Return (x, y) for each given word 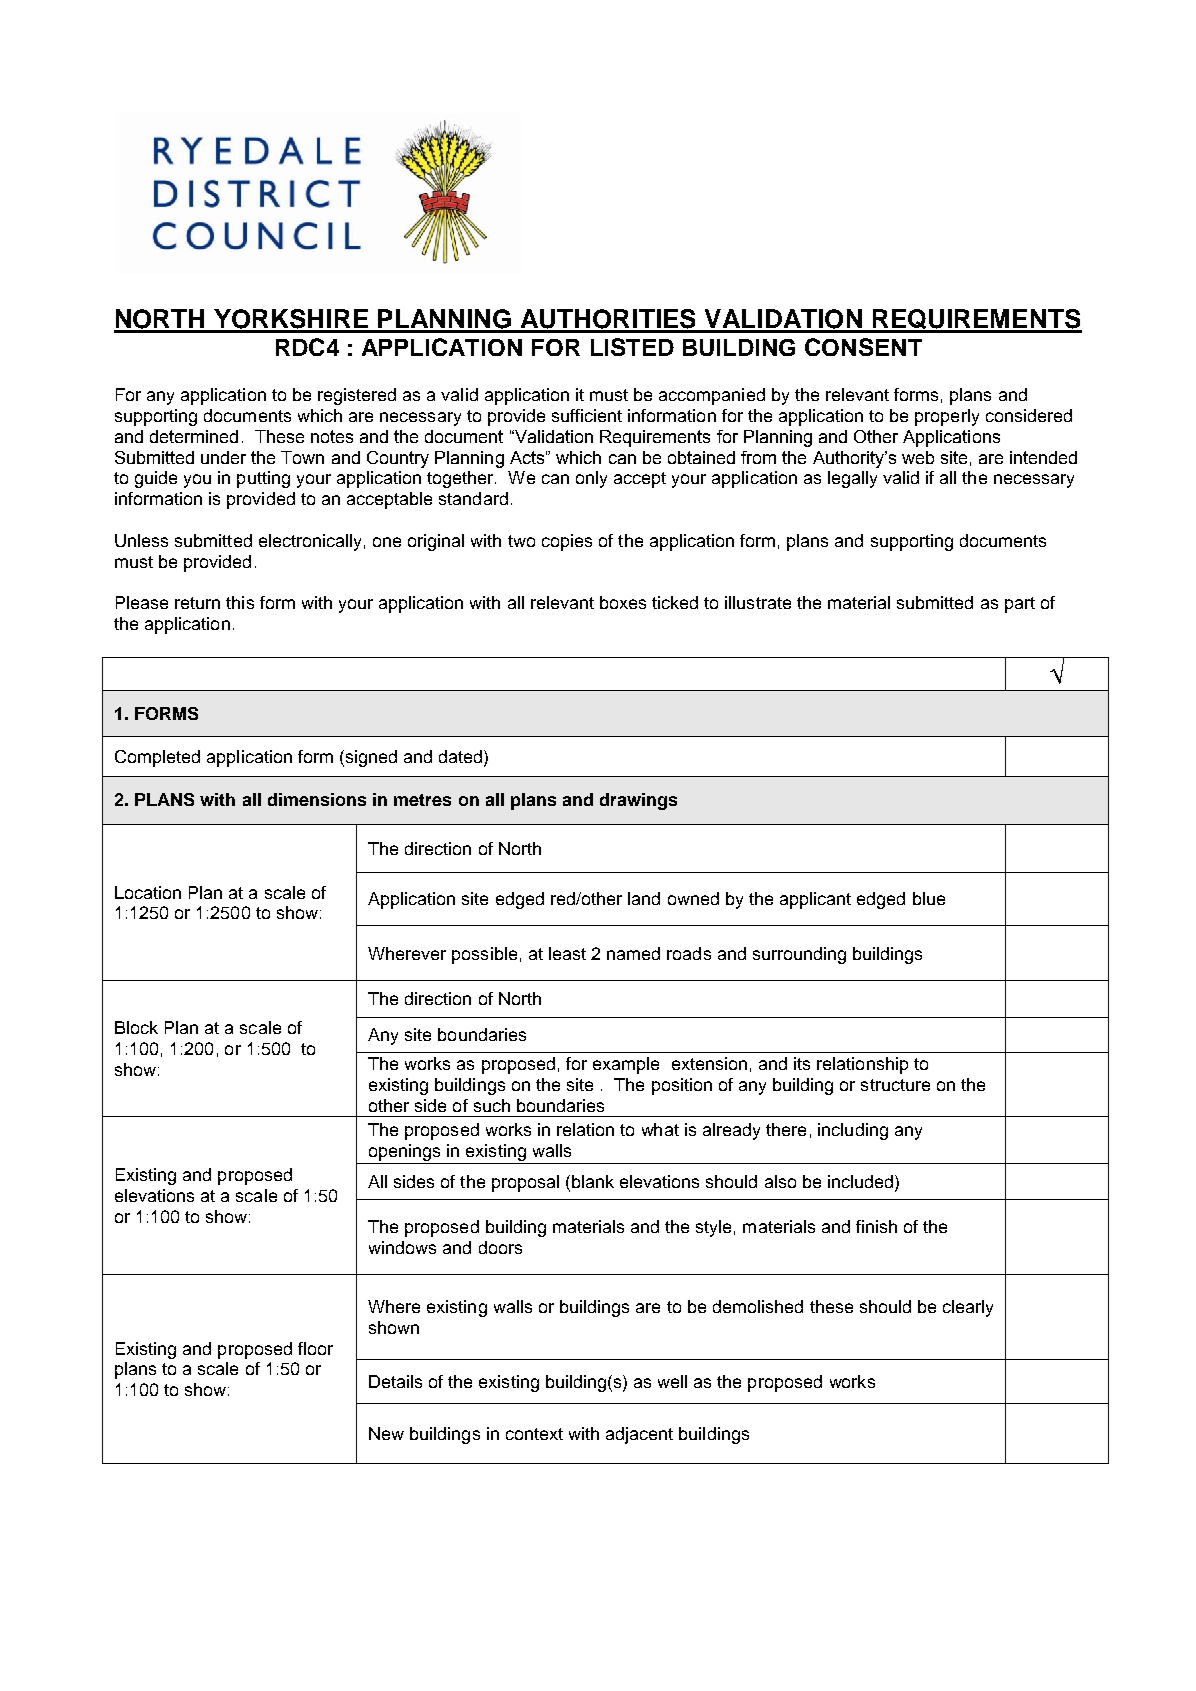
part (1020, 605)
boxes (623, 602)
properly (947, 417)
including (853, 1131)
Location (148, 892)
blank (593, 1181)
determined (194, 436)
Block (136, 1027)
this (240, 602)
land (644, 898)
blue (929, 898)
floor (315, 1348)
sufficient (587, 415)
